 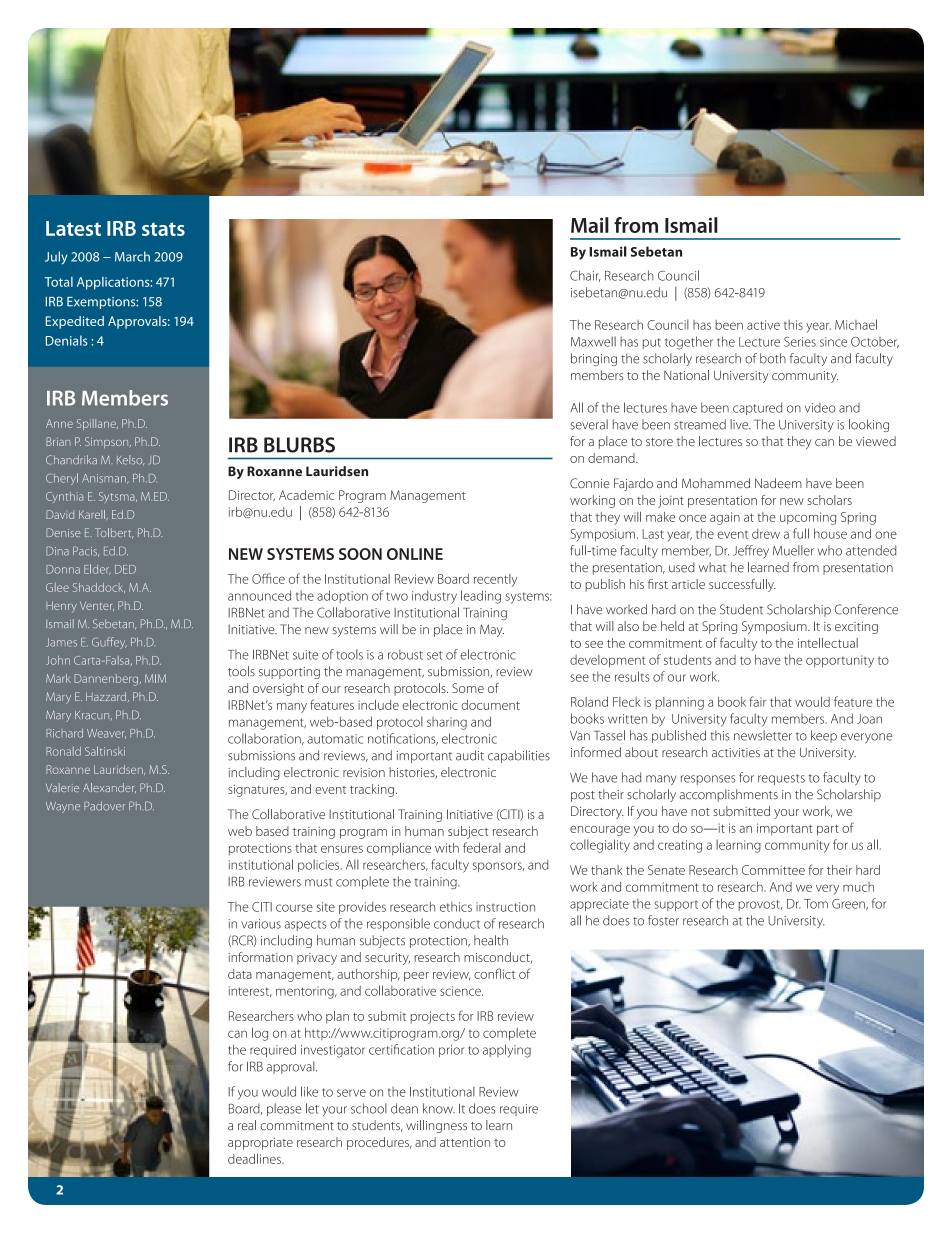 What do you see at coordinates (757, 701) in the screenshot?
I see `fair` at bounding box center [757, 701].
